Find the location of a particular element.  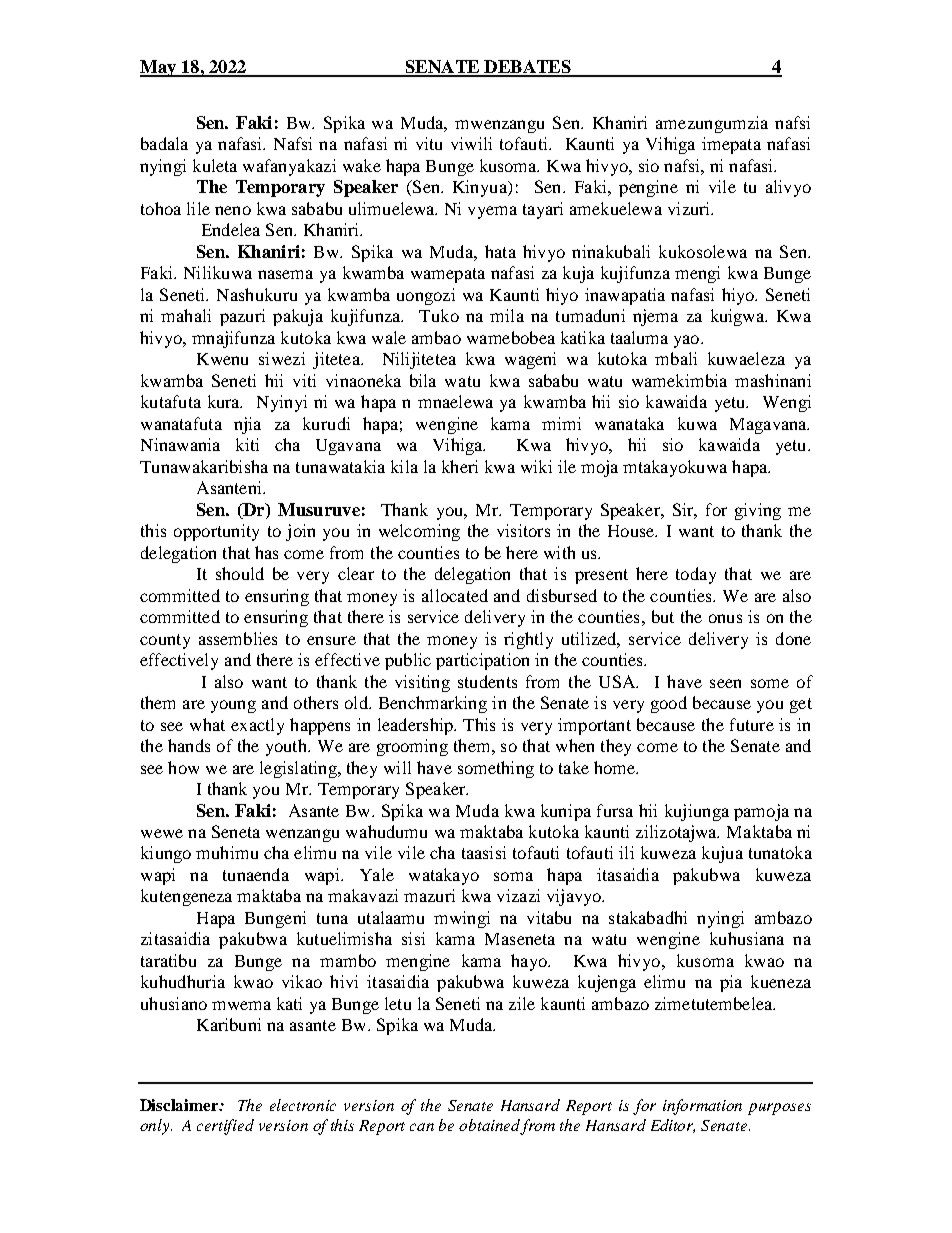

should is located at coordinates (240, 573).
